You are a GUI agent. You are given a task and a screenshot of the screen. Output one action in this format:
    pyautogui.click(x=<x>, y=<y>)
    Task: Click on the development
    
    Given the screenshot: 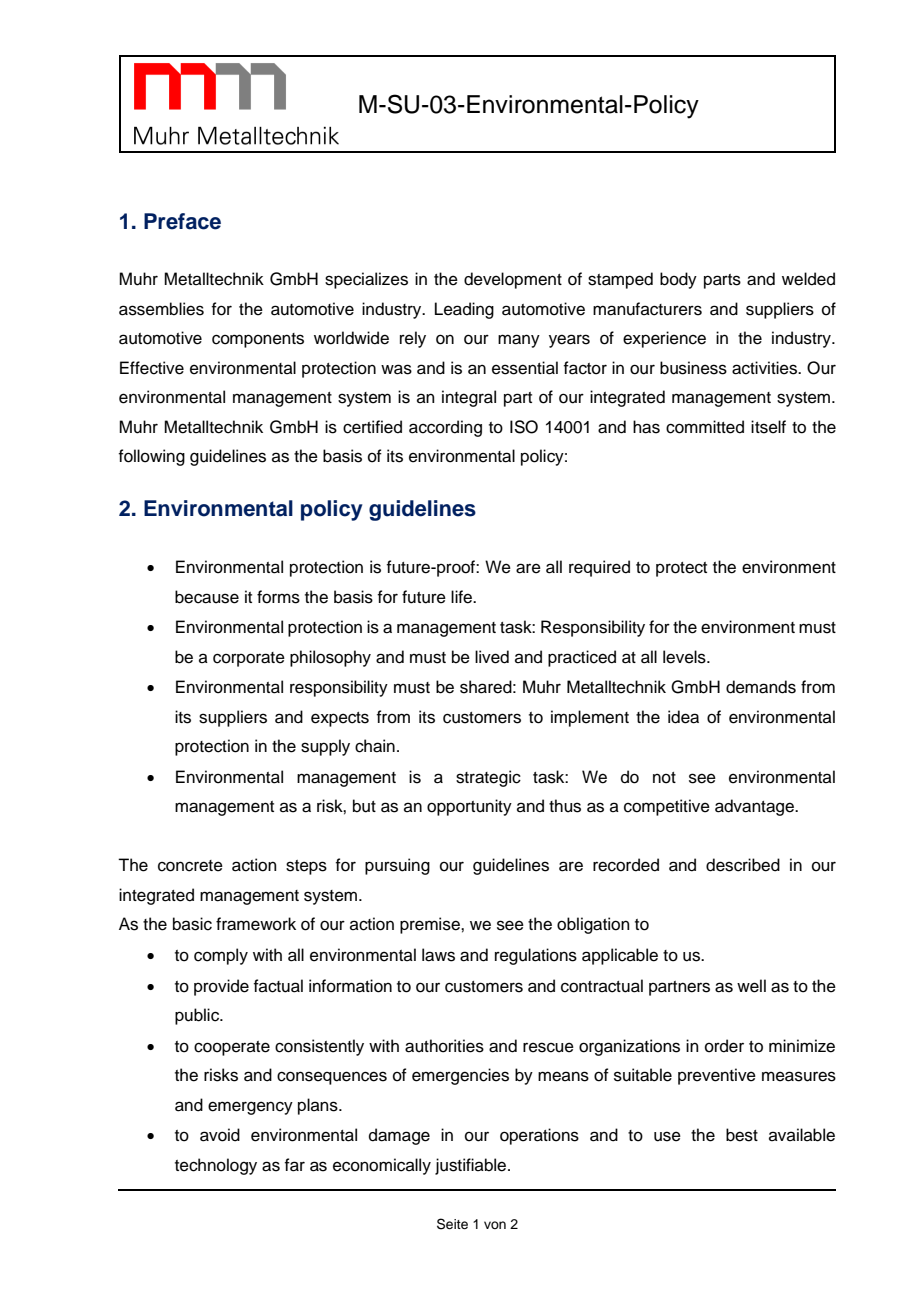 What is the action you would take?
    pyautogui.click(x=513, y=280)
